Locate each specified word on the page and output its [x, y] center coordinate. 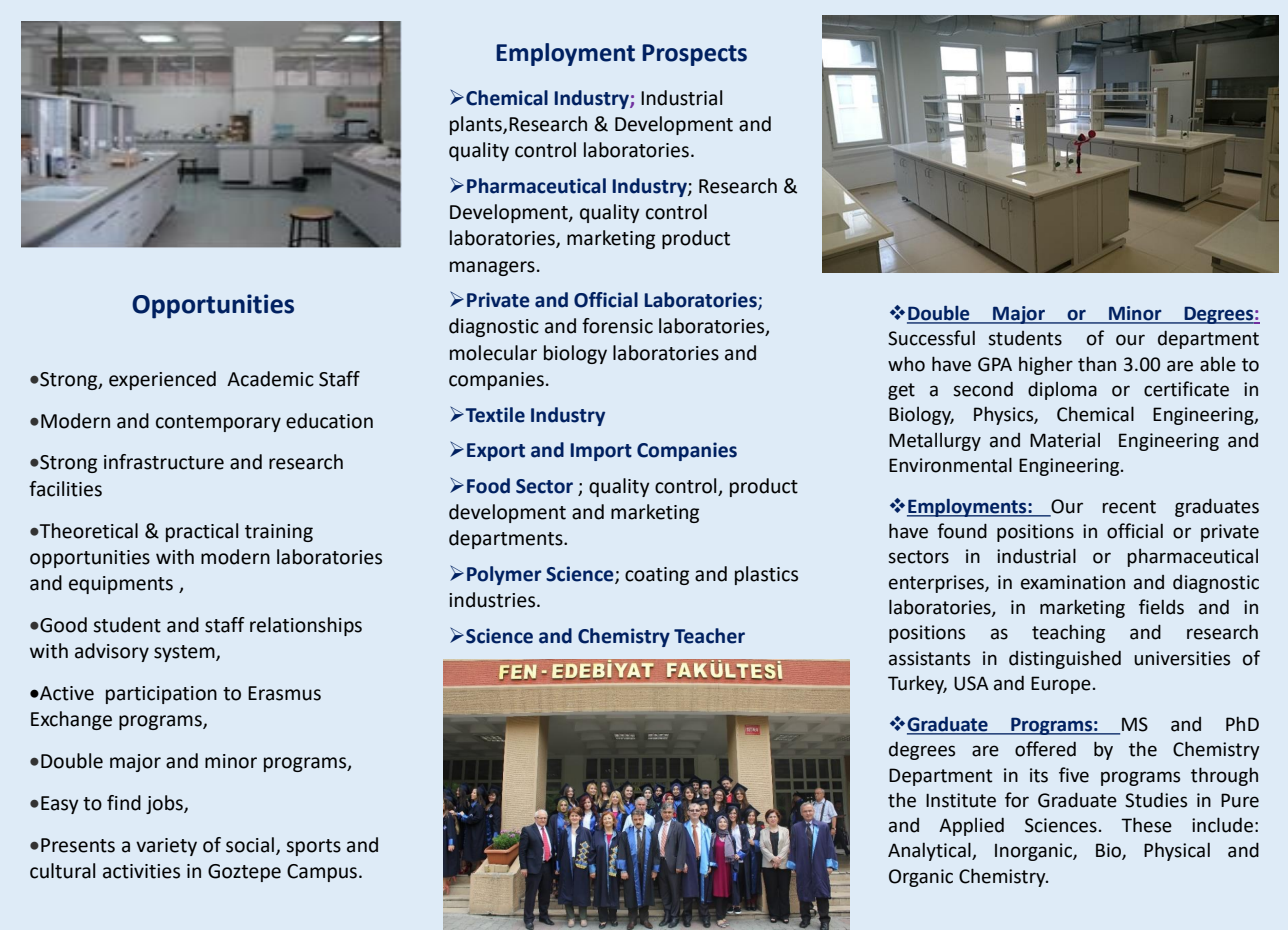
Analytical [930, 851]
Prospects [694, 55]
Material [1065, 440]
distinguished [1065, 659]
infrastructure [164, 462]
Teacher [709, 636]
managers [492, 268]
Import [601, 452]
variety [166, 847]
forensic [617, 326]
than [1097, 364]
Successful [931, 338]
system [185, 653]
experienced [162, 380]
